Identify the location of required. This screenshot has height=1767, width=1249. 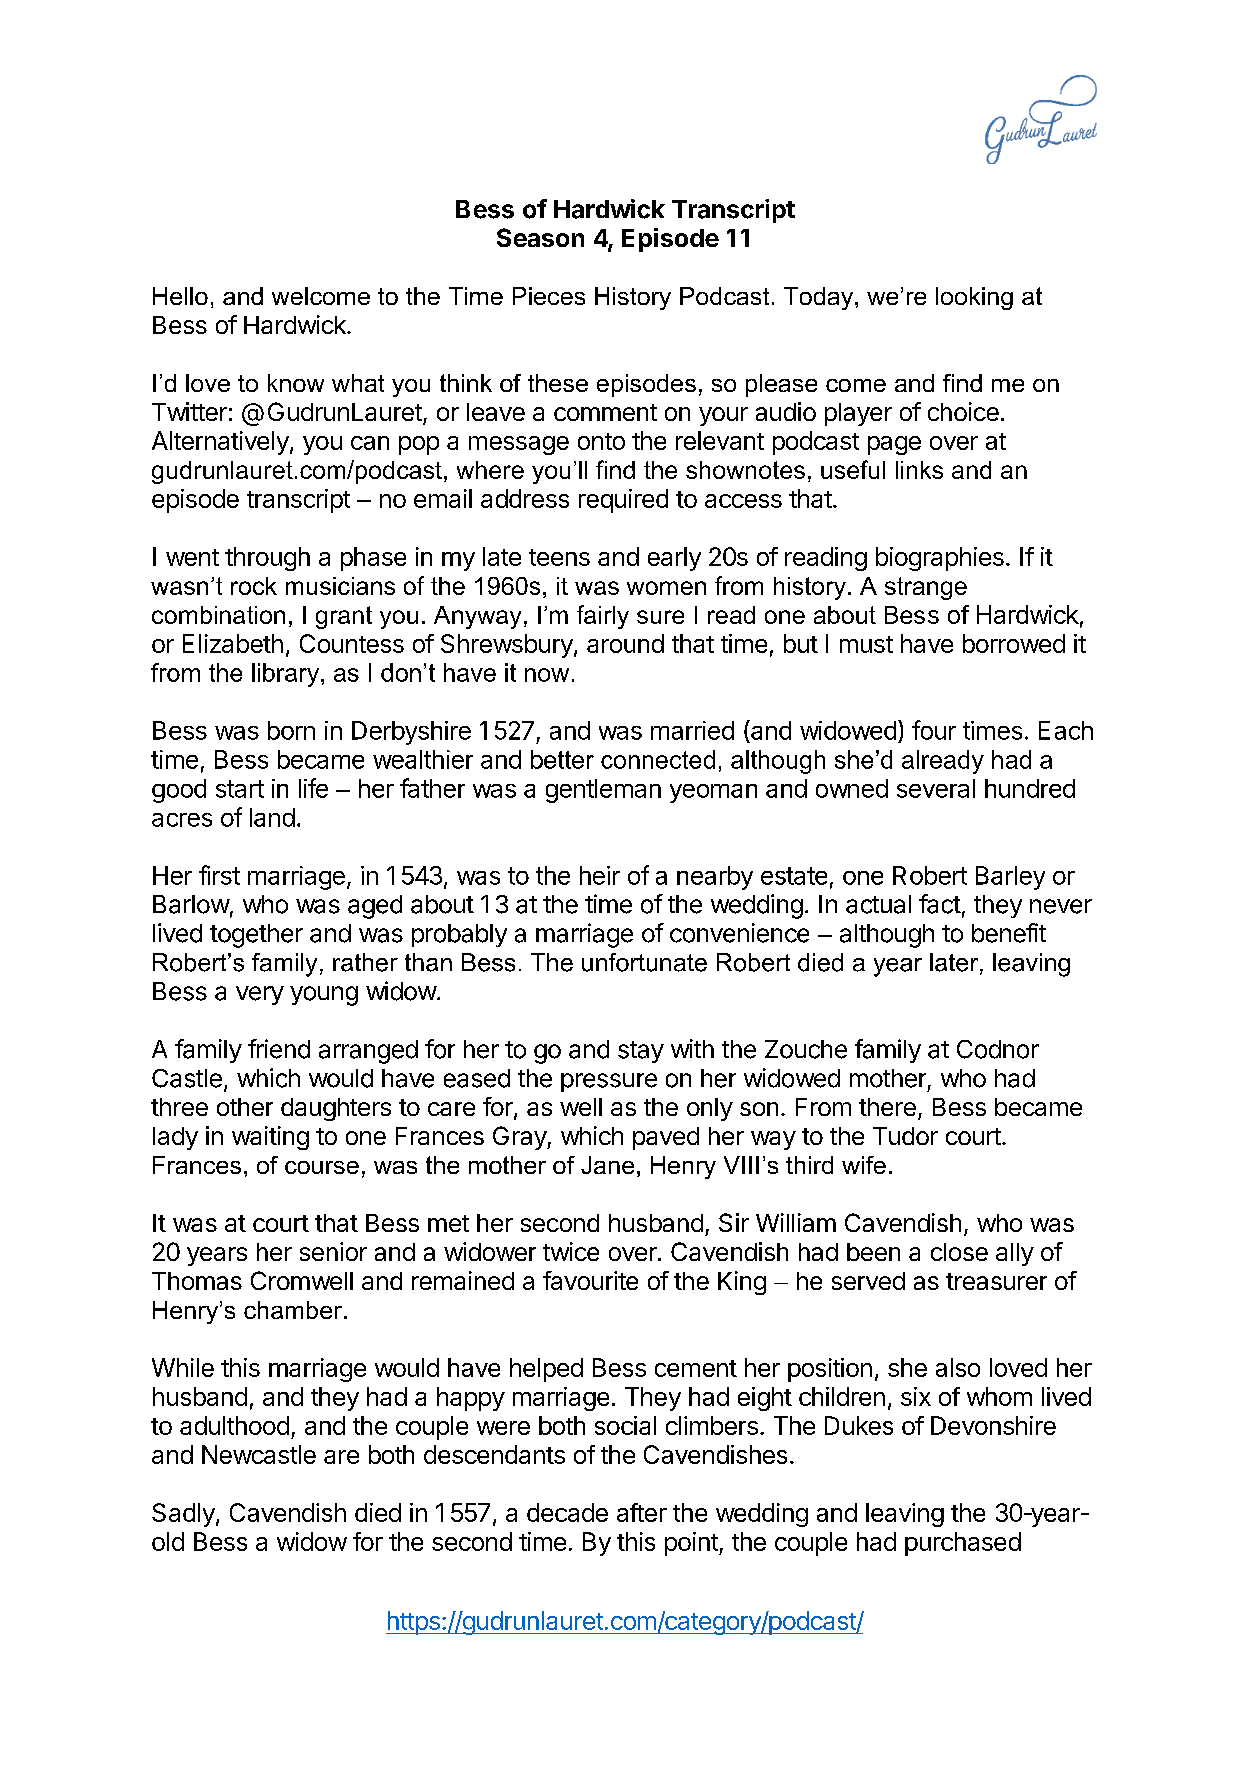
(623, 501).
